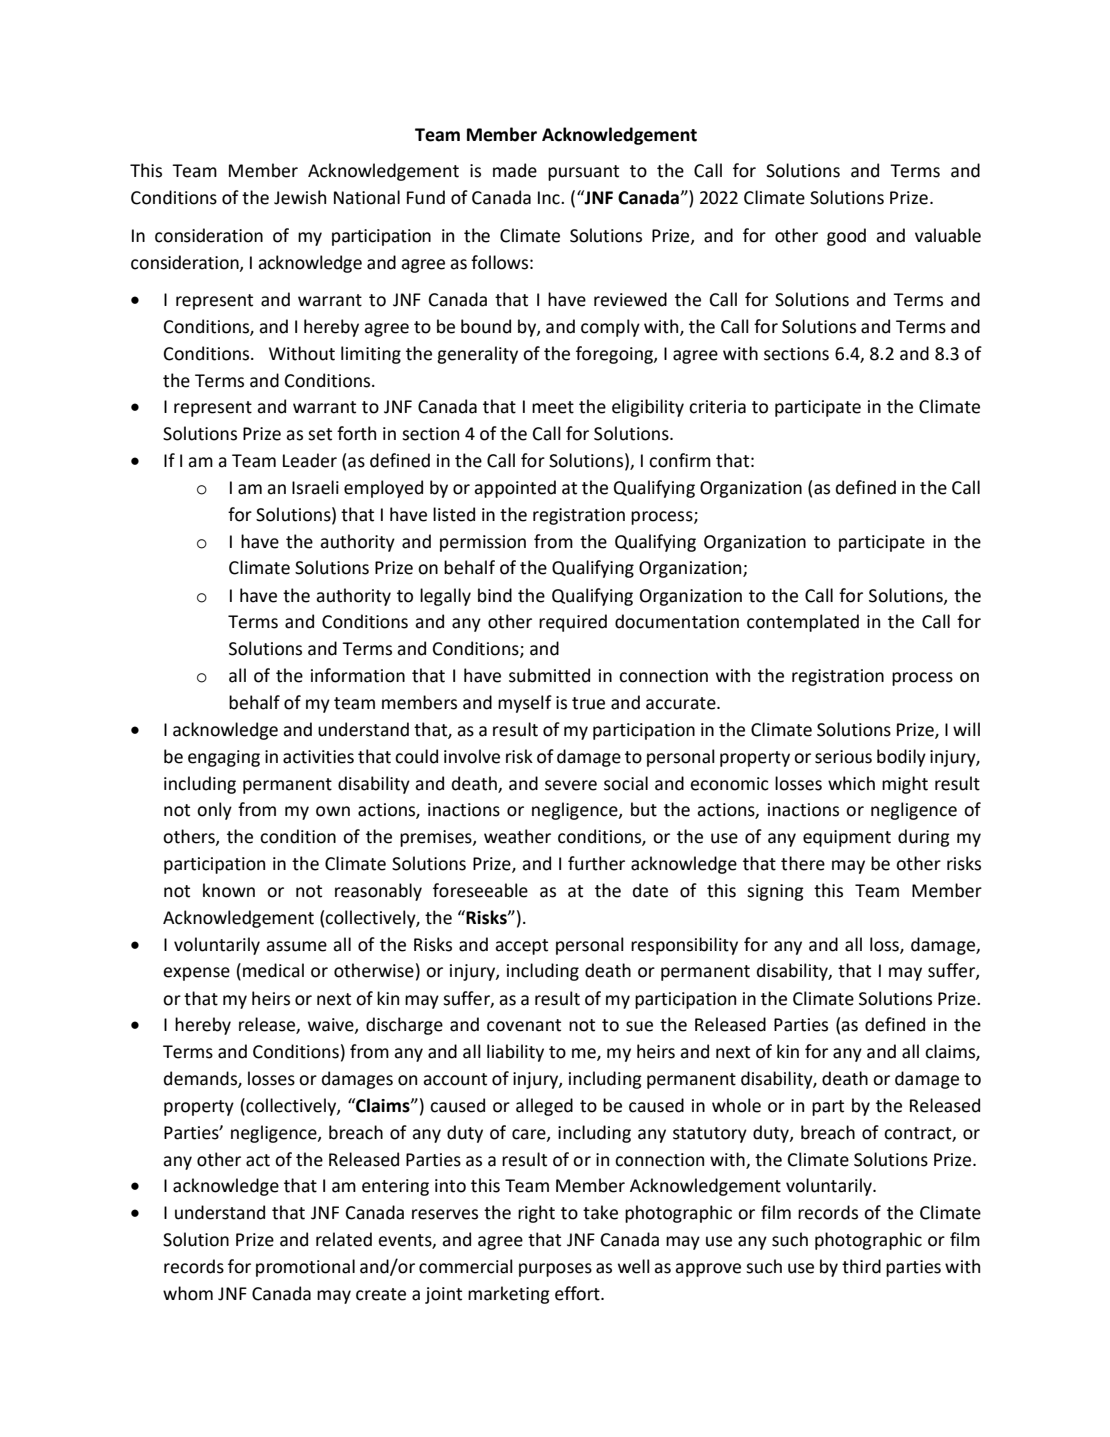  What do you see at coordinates (296, 946) in the screenshot?
I see `assume` at bounding box center [296, 946].
